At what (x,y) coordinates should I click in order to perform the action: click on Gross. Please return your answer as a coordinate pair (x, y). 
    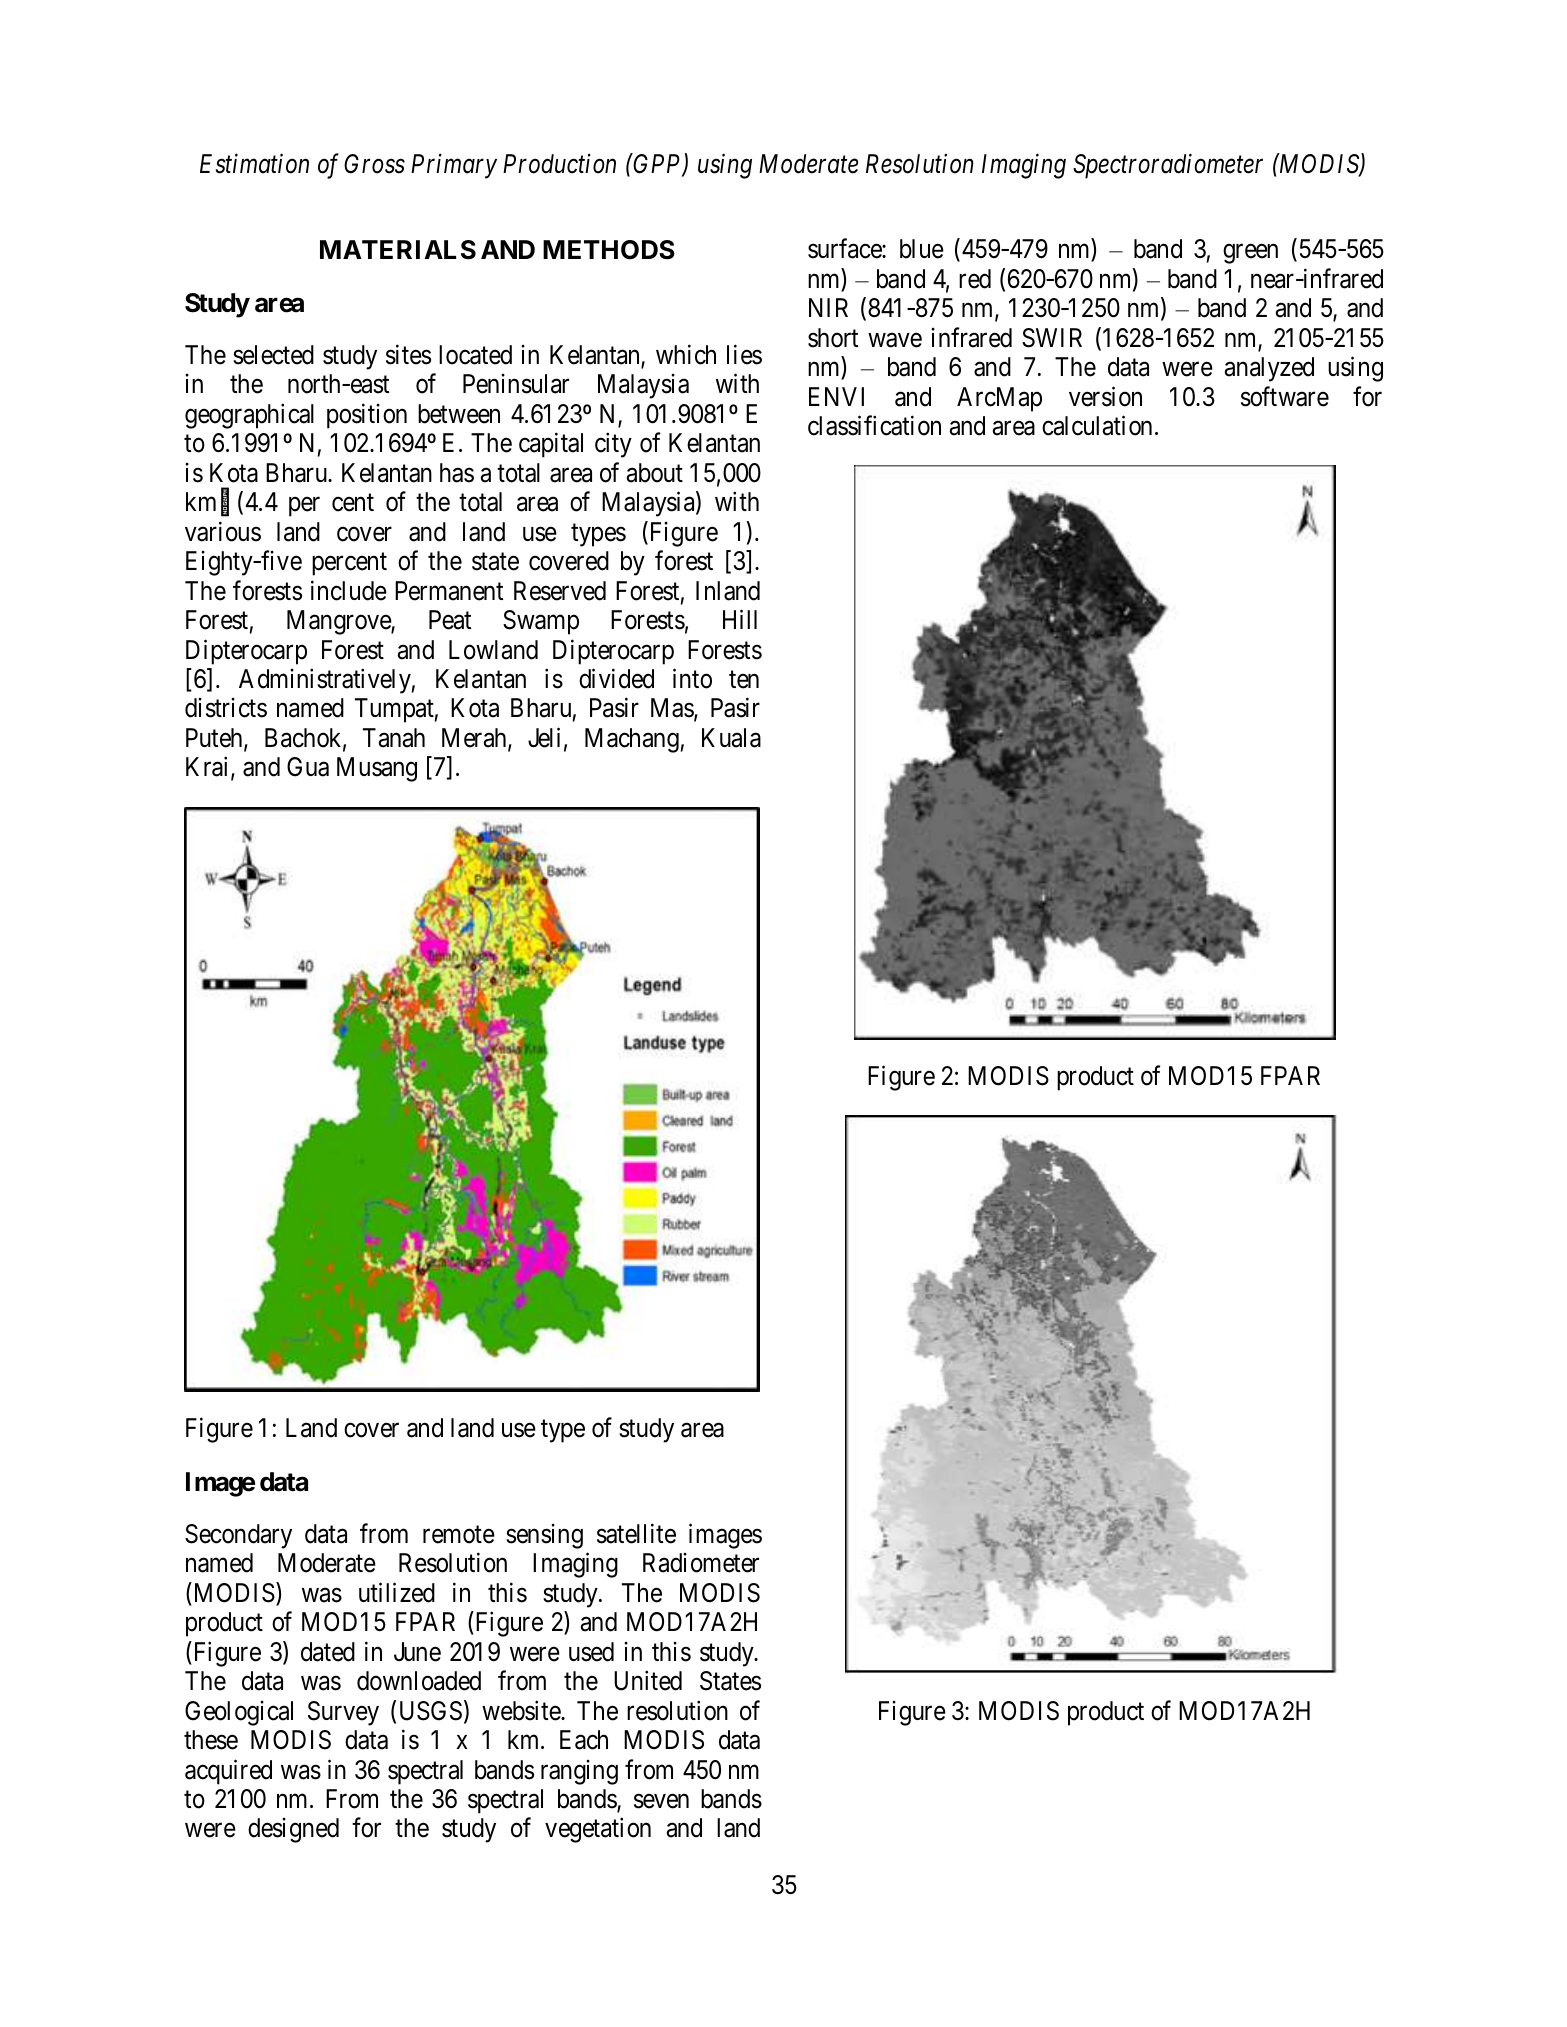
    Looking at the image, I should click on (374, 164).
